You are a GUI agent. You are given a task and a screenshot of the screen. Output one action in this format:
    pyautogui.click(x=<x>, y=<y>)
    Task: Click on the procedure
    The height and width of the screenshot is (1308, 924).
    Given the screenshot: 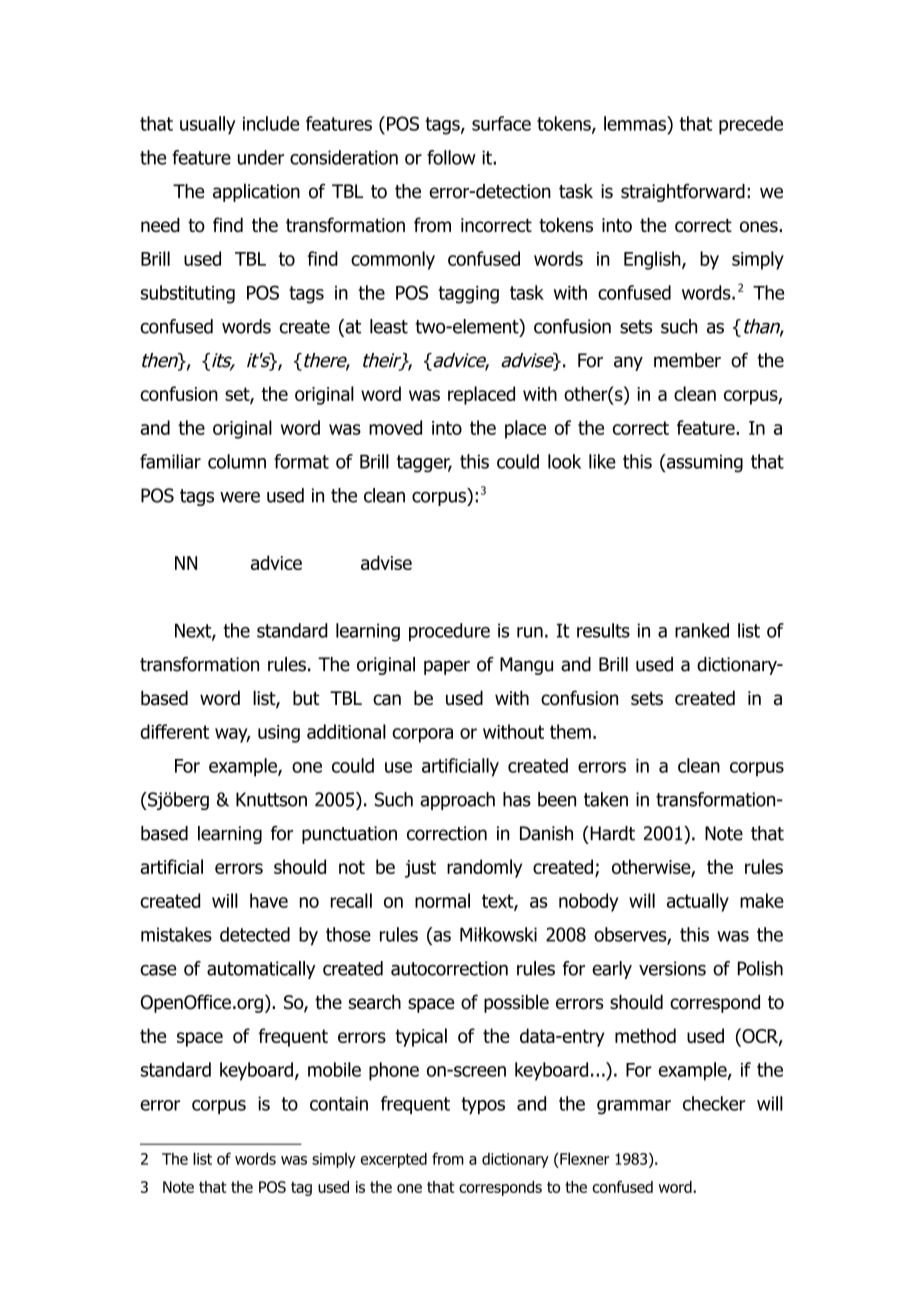 What is the action you would take?
    pyautogui.click(x=449, y=632)
